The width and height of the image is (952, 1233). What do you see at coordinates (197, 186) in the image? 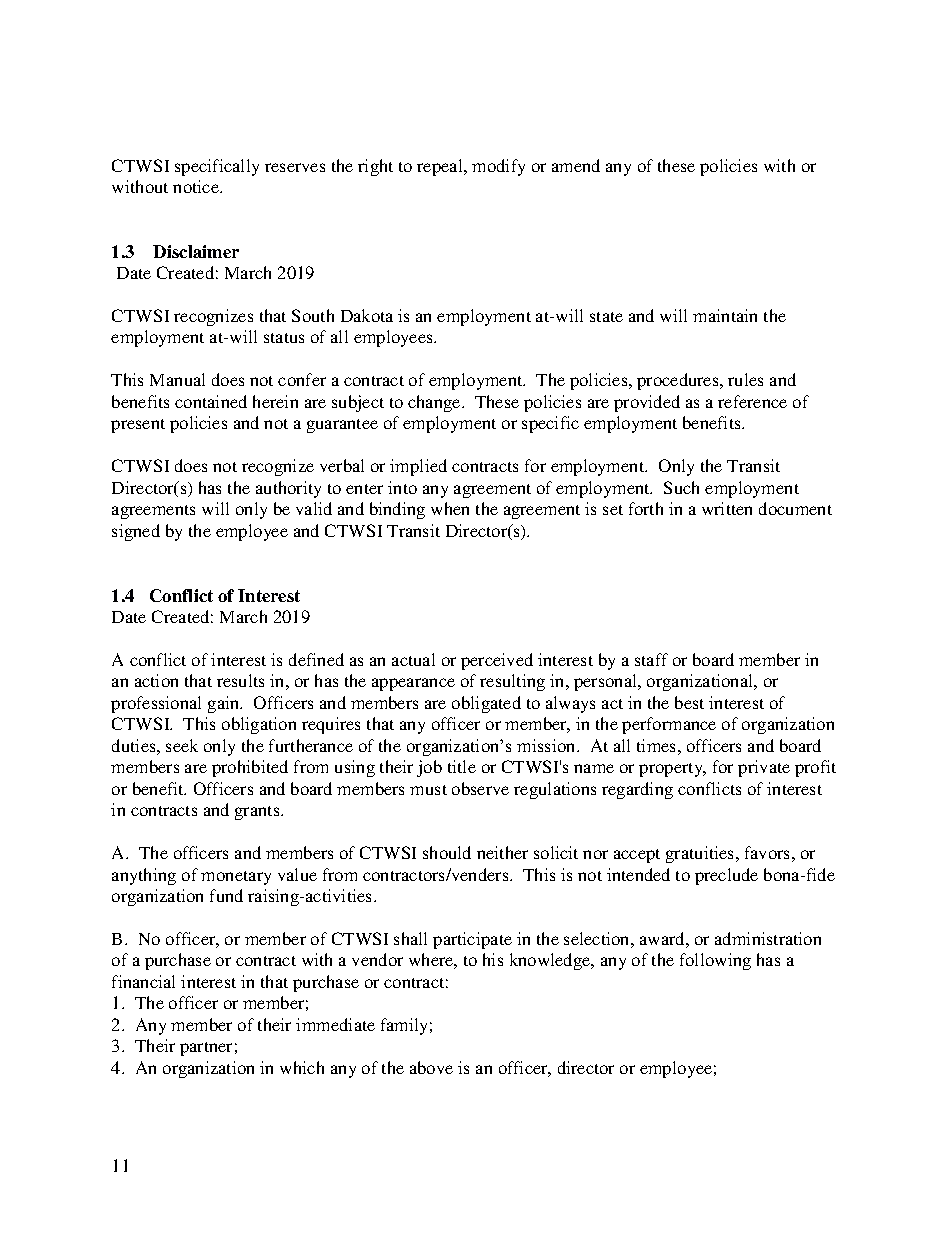
I see `notice` at bounding box center [197, 186].
